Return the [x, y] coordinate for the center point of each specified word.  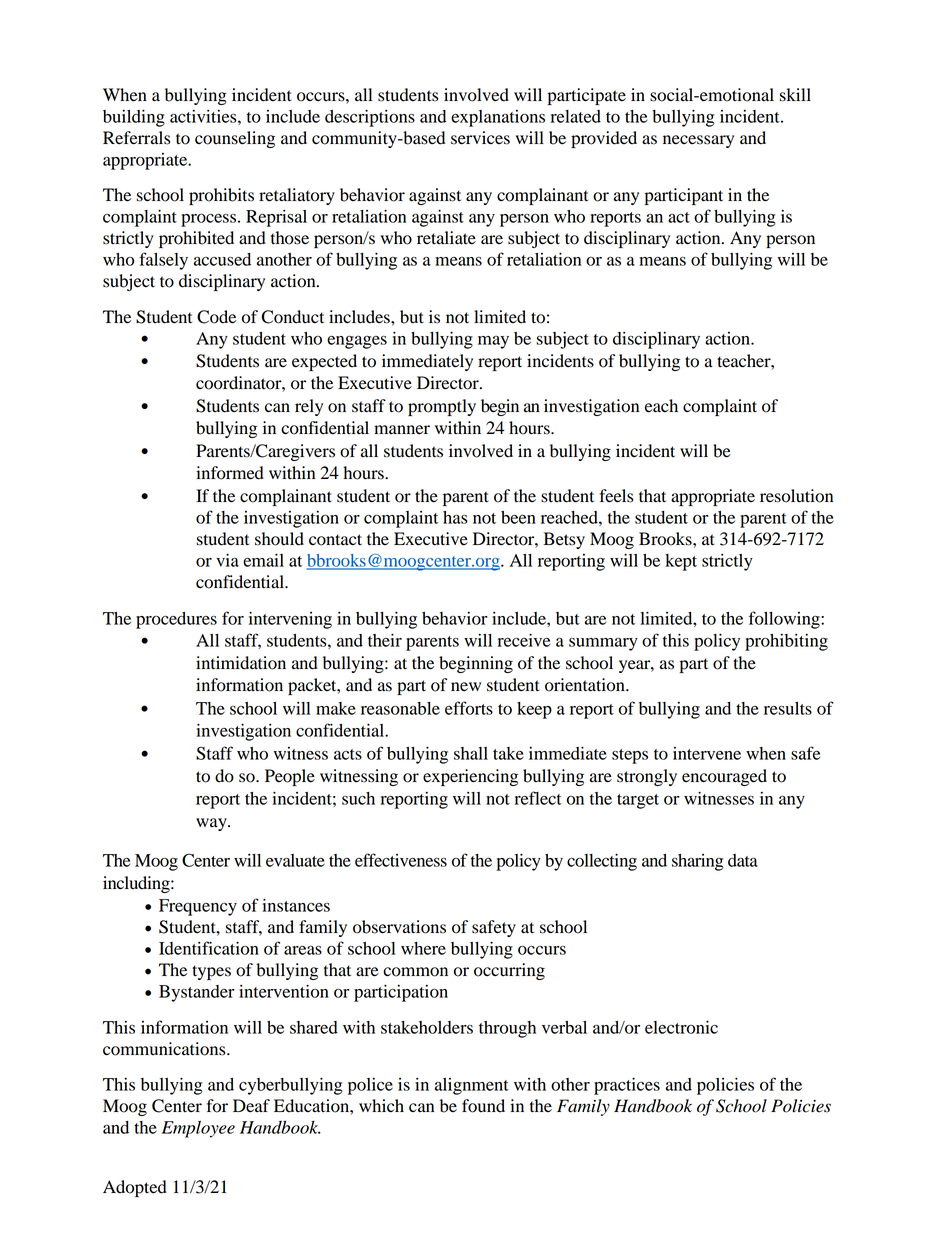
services [480, 138]
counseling [235, 139]
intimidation [241, 663]
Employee [198, 1129]
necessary [698, 141]
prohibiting [786, 642]
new [466, 686]
